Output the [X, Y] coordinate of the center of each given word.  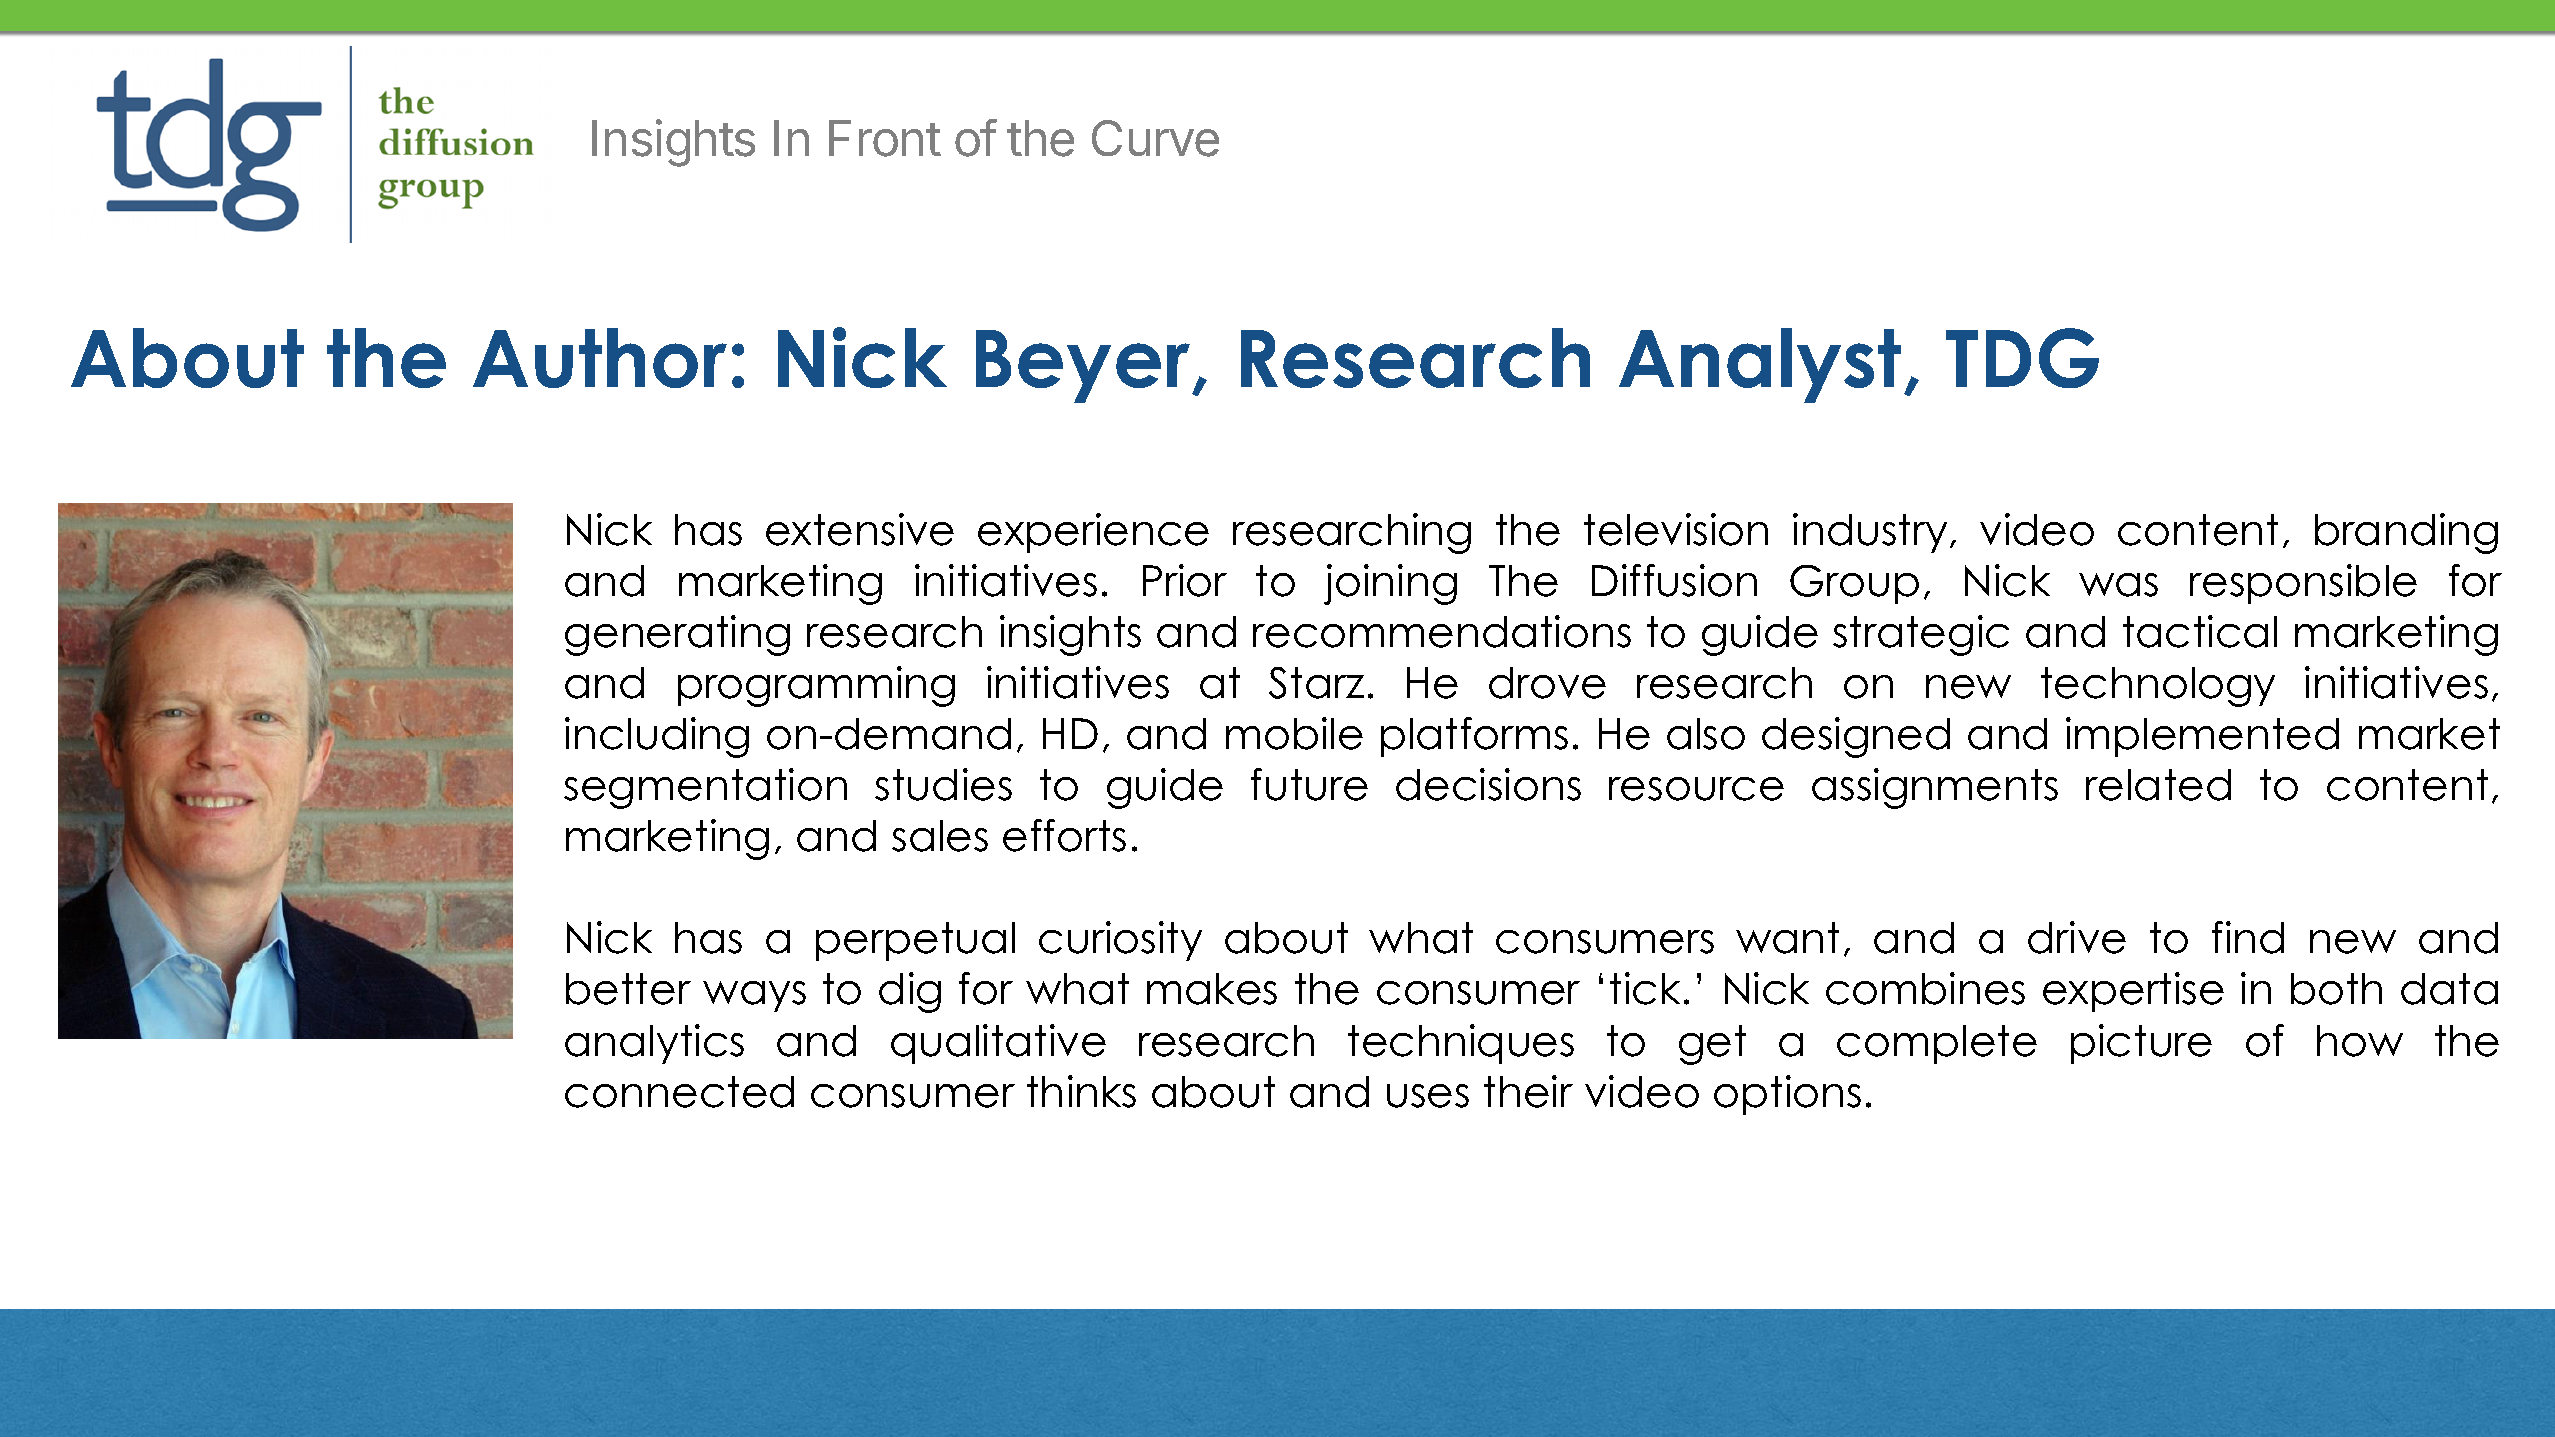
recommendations [1442, 631]
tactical [2200, 631]
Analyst [1760, 365]
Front [885, 138]
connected [679, 1092]
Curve [1155, 138]
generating [677, 635]
